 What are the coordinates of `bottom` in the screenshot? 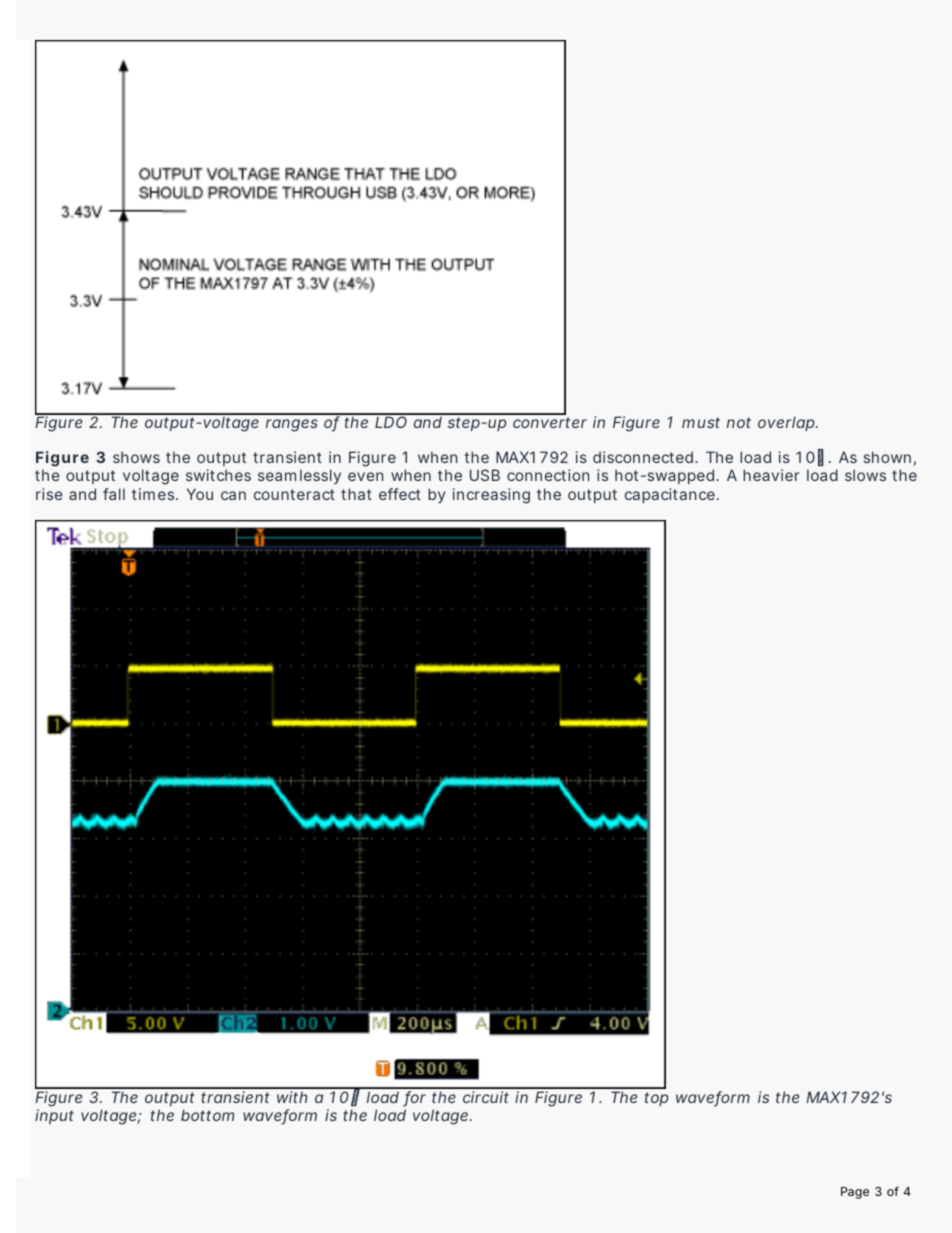 It's located at (207, 1115).
